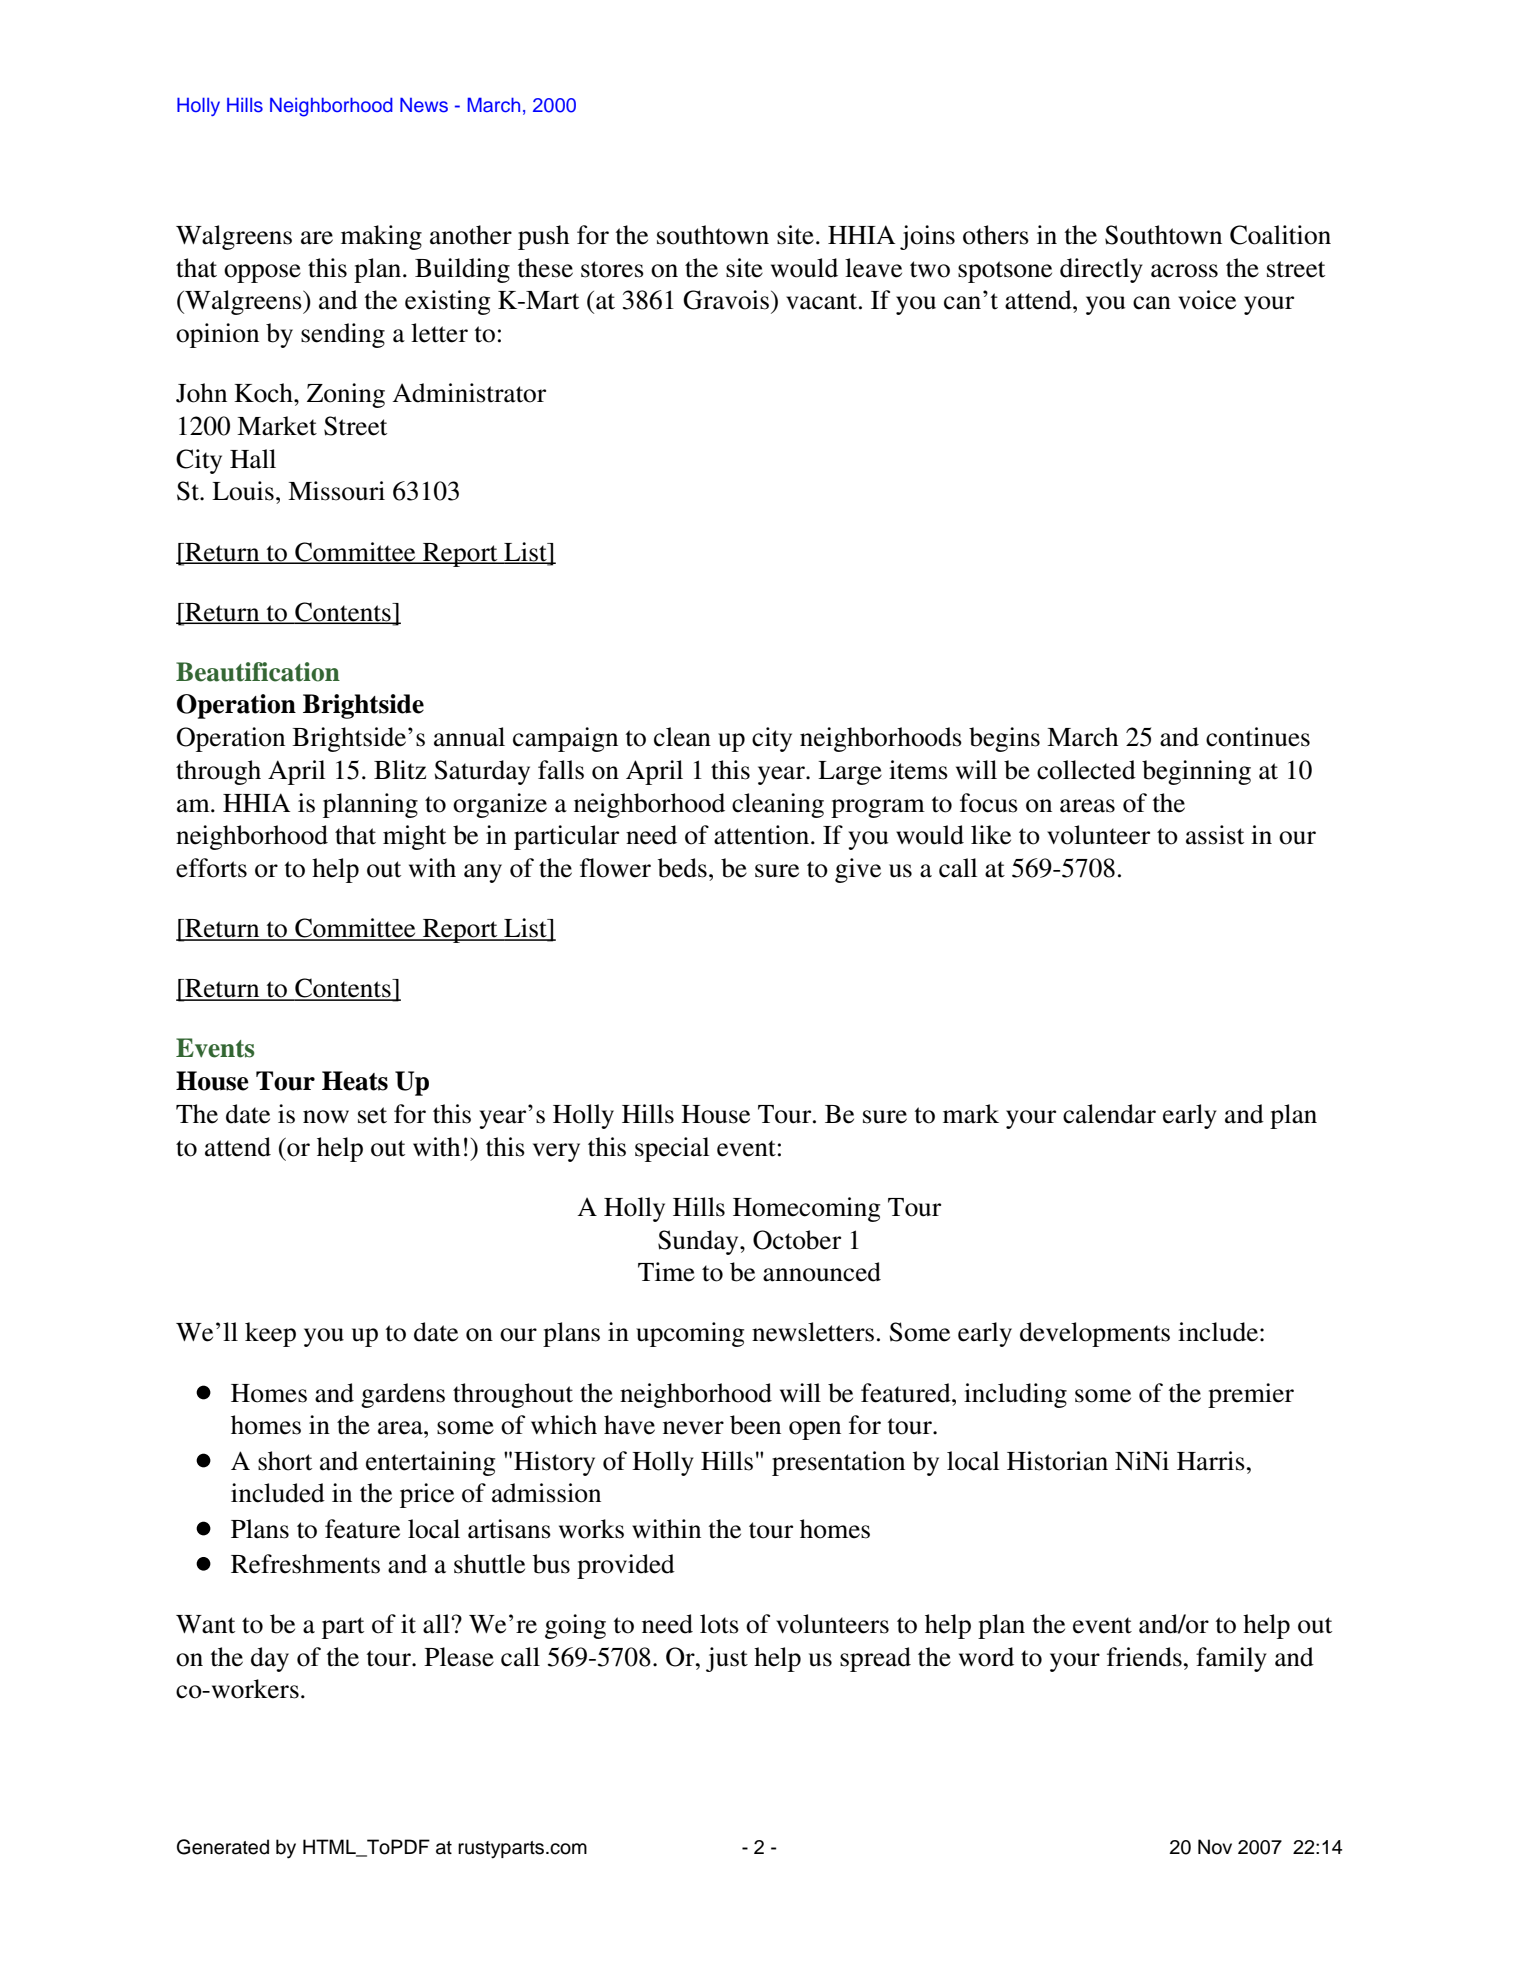 The height and width of the document is (1966, 1519). I want to click on Generated, so click(223, 1847).
